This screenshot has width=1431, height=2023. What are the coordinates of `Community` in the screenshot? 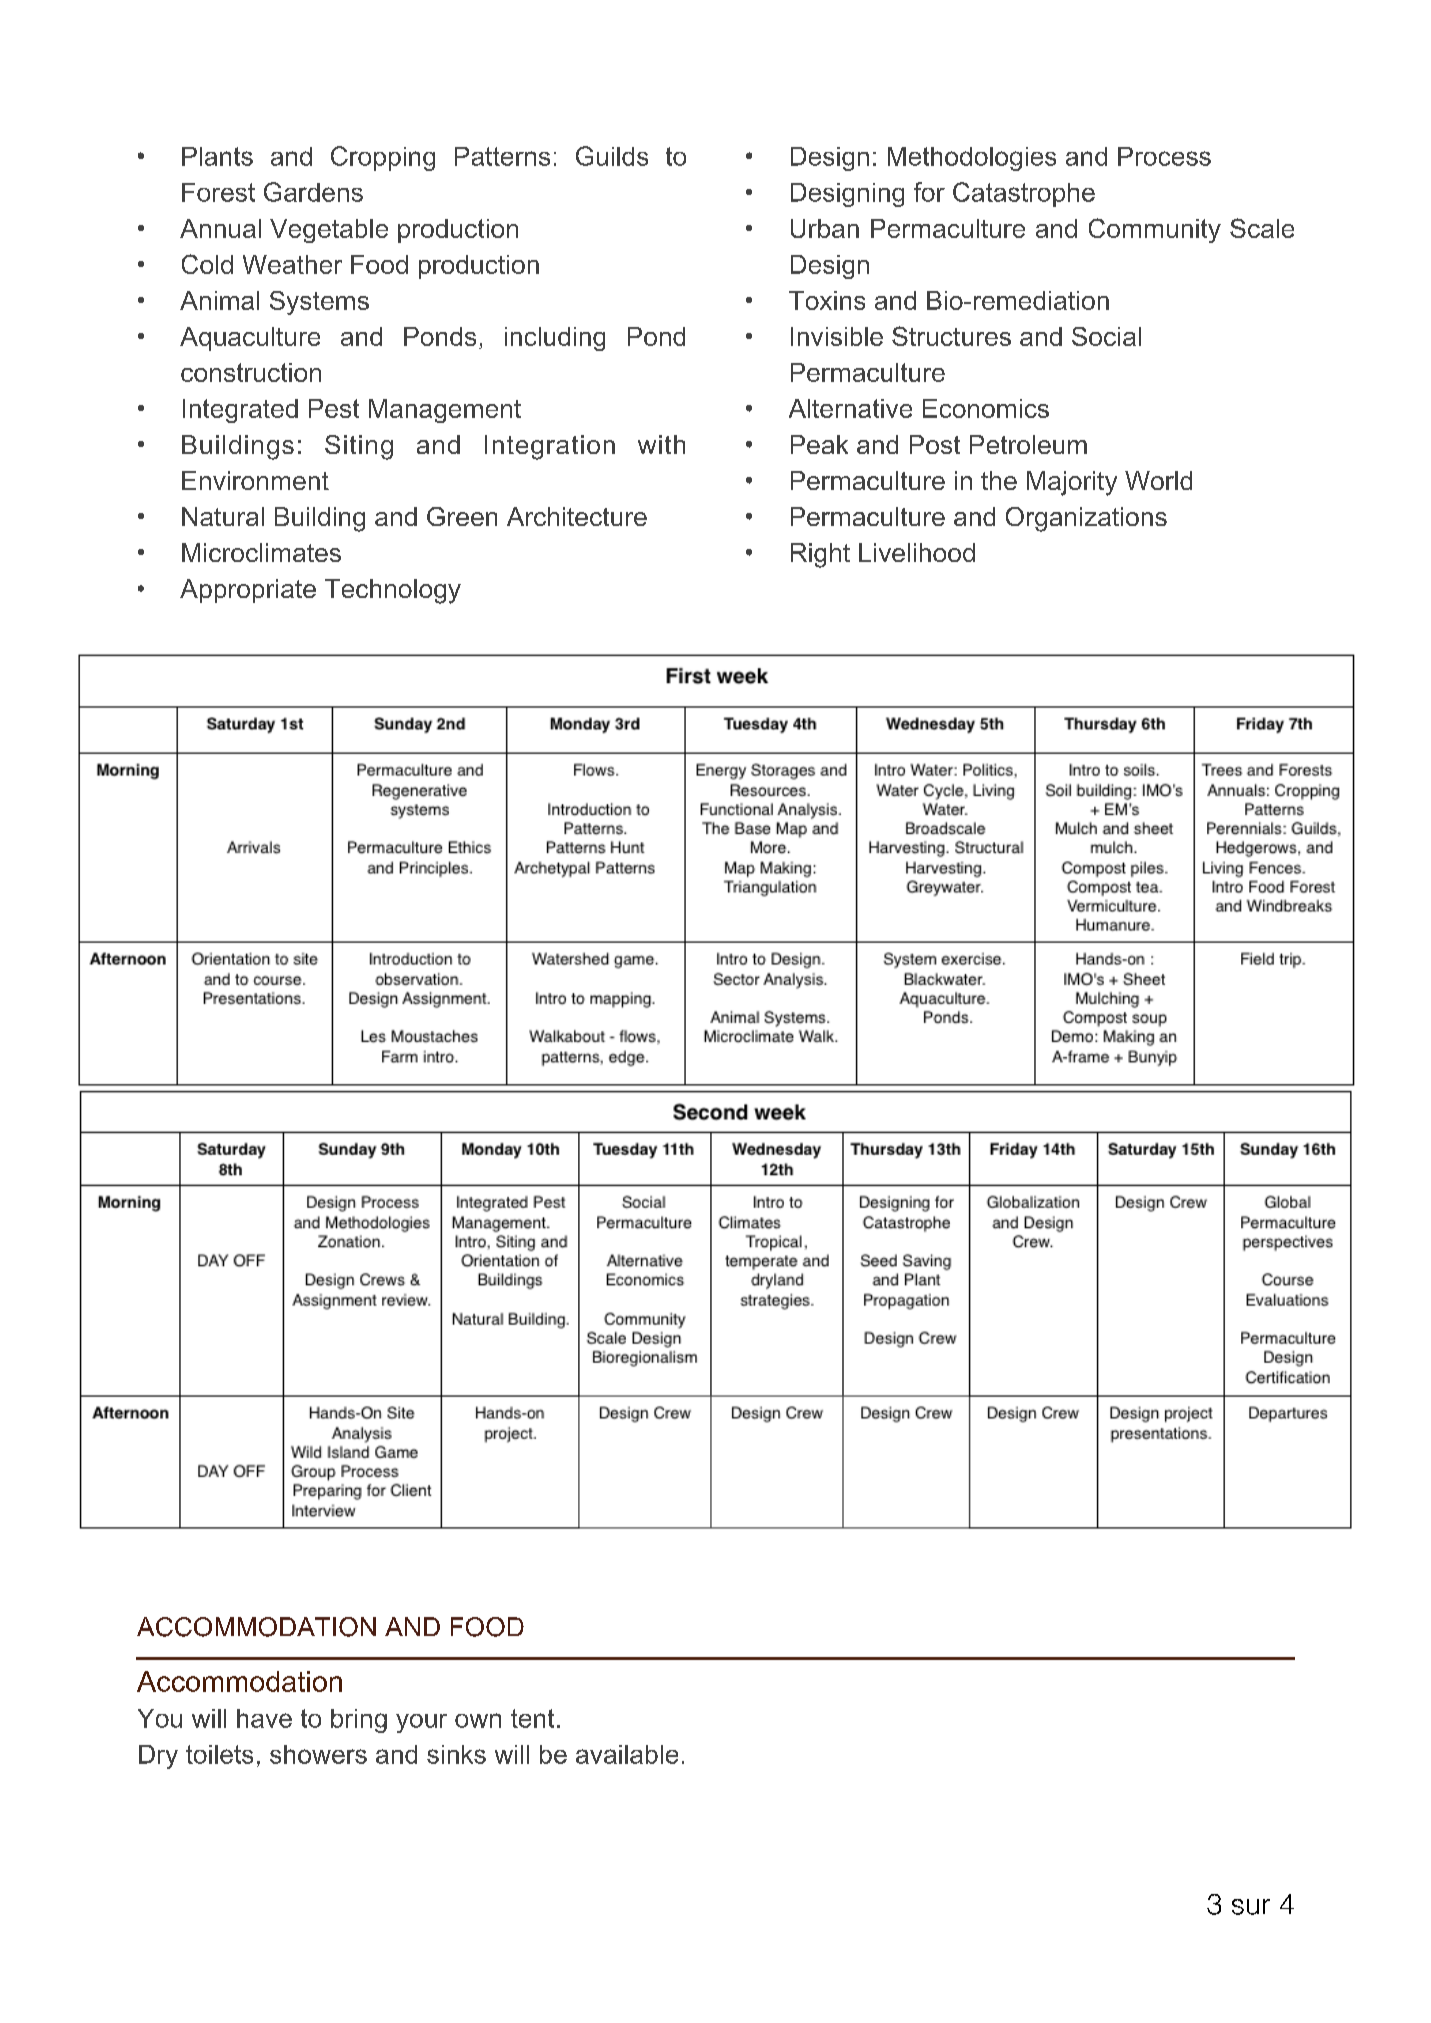 It's located at (1155, 230).
